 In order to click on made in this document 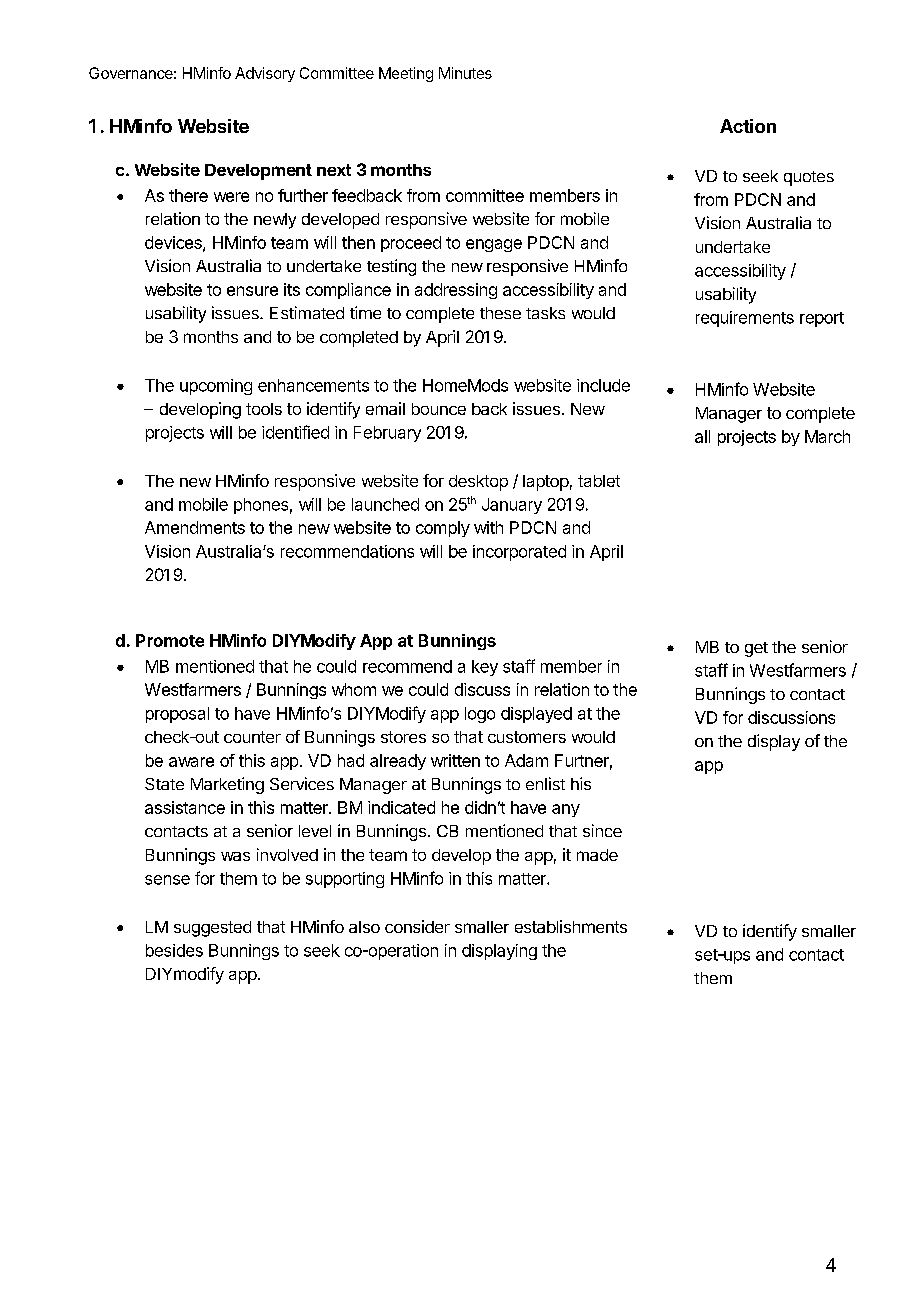, I will do `click(597, 855)`.
